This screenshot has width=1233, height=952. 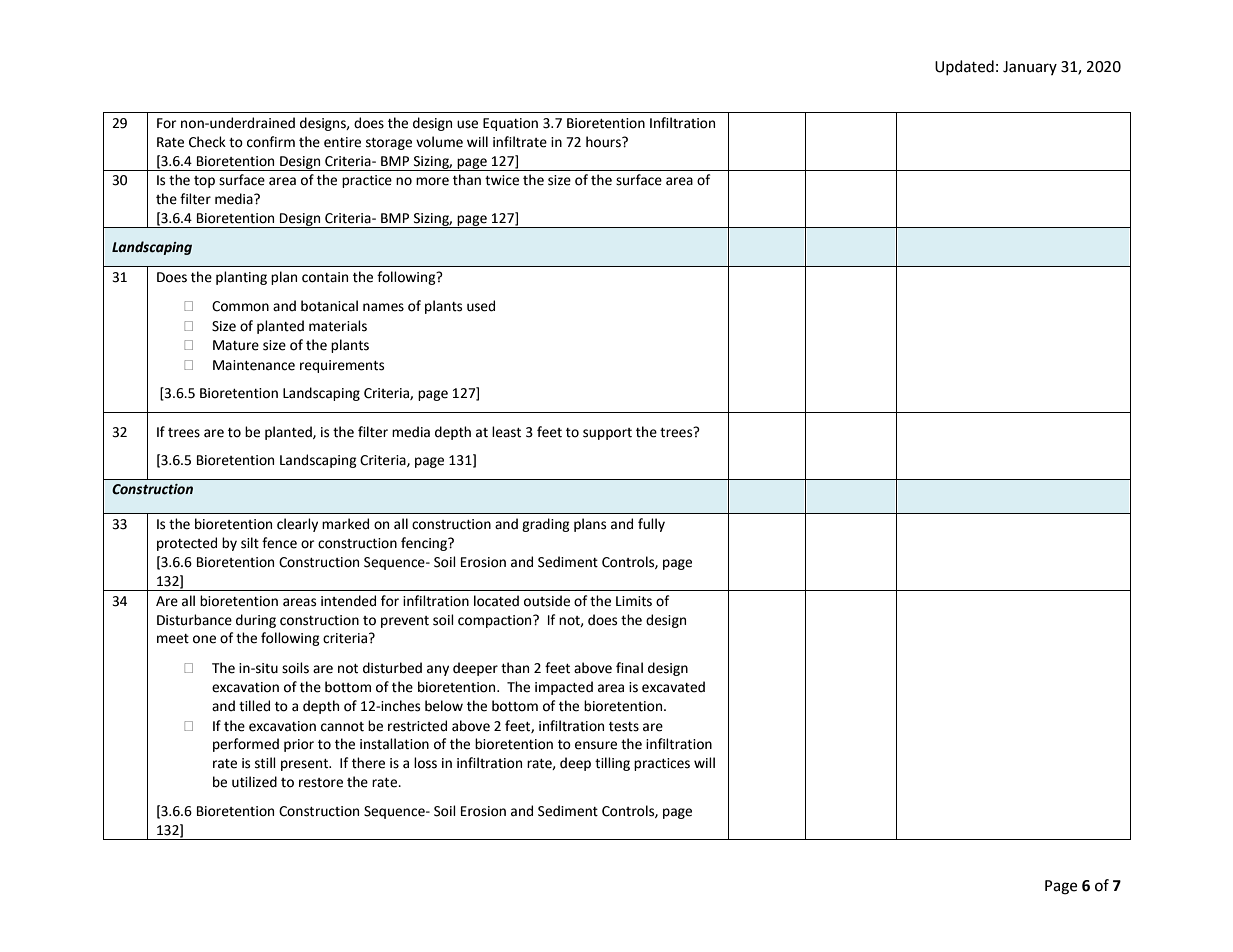 What do you see at coordinates (240, 306) in the screenshot?
I see `Common` at bounding box center [240, 306].
